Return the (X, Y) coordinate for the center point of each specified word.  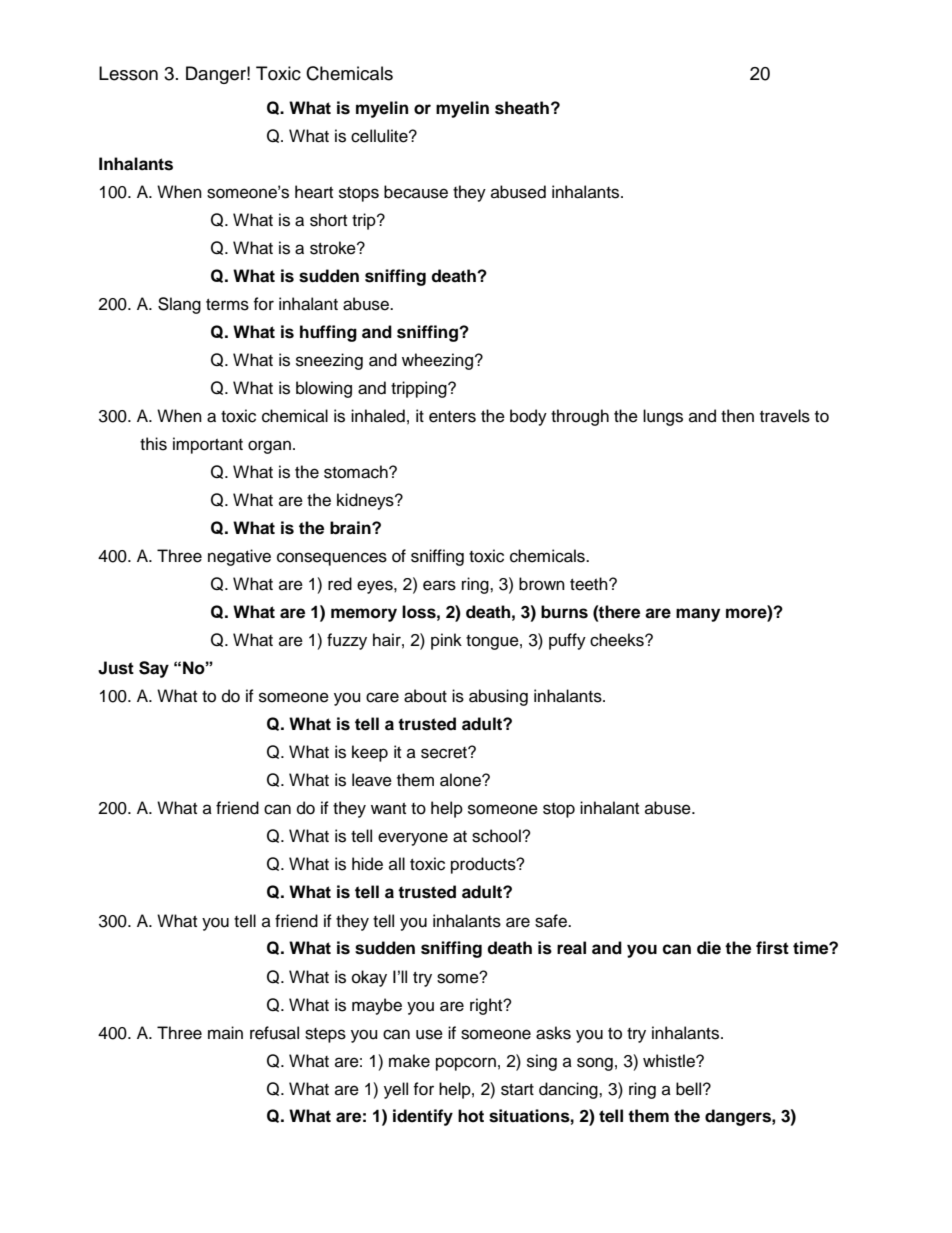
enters (452, 417)
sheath (523, 108)
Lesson (128, 73)
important (208, 445)
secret (445, 753)
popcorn (466, 1064)
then (737, 416)
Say (154, 669)
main (225, 1032)
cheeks (618, 640)
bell (690, 1089)
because (416, 192)
